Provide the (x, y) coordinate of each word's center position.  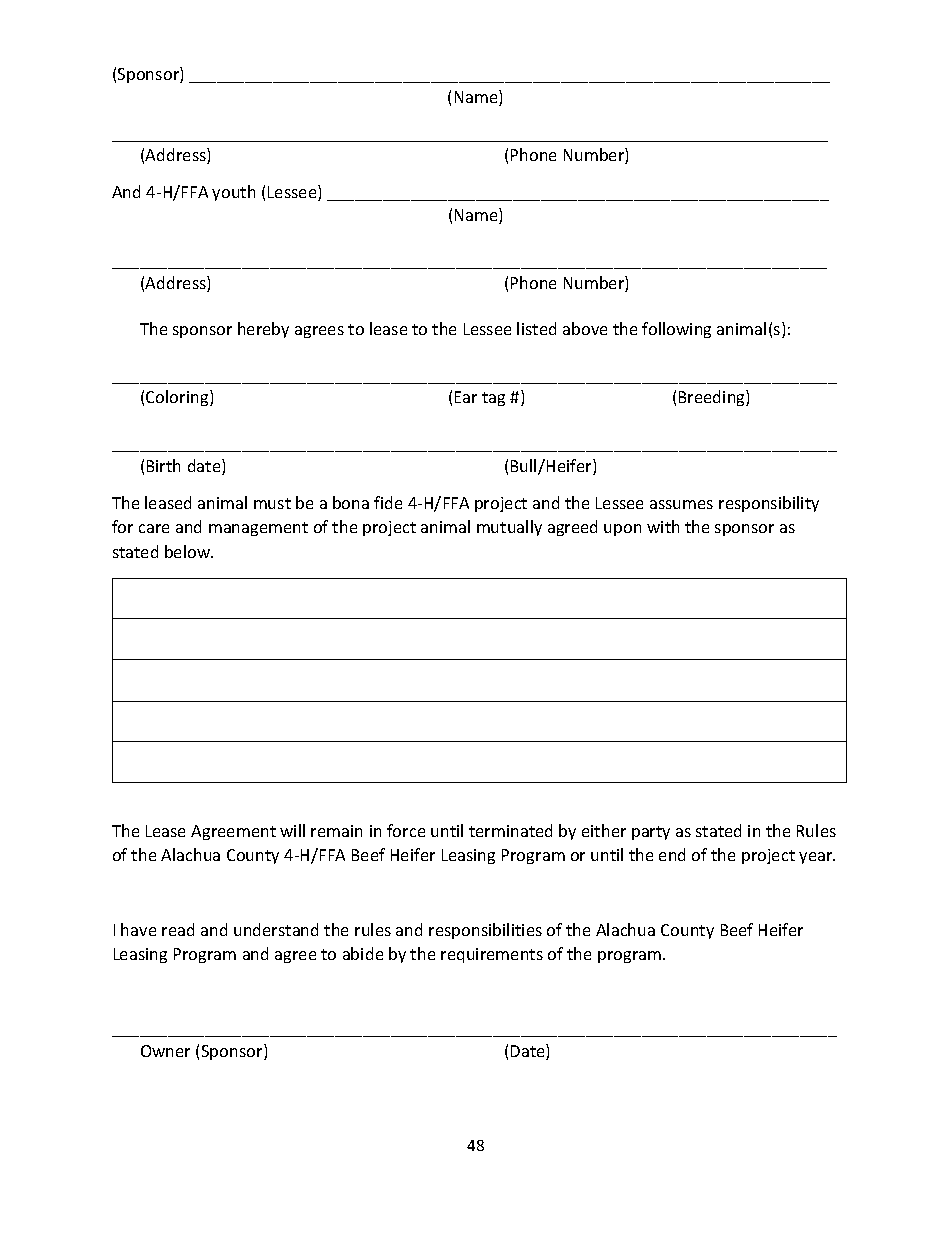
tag (493, 399)
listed (536, 328)
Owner (165, 1051)
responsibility (769, 504)
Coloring (178, 398)
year (817, 858)
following (676, 330)
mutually (509, 528)
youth (233, 193)
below (189, 551)
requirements (492, 955)
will (292, 830)
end (672, 854)
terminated (510, 830)
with (663, 526)
